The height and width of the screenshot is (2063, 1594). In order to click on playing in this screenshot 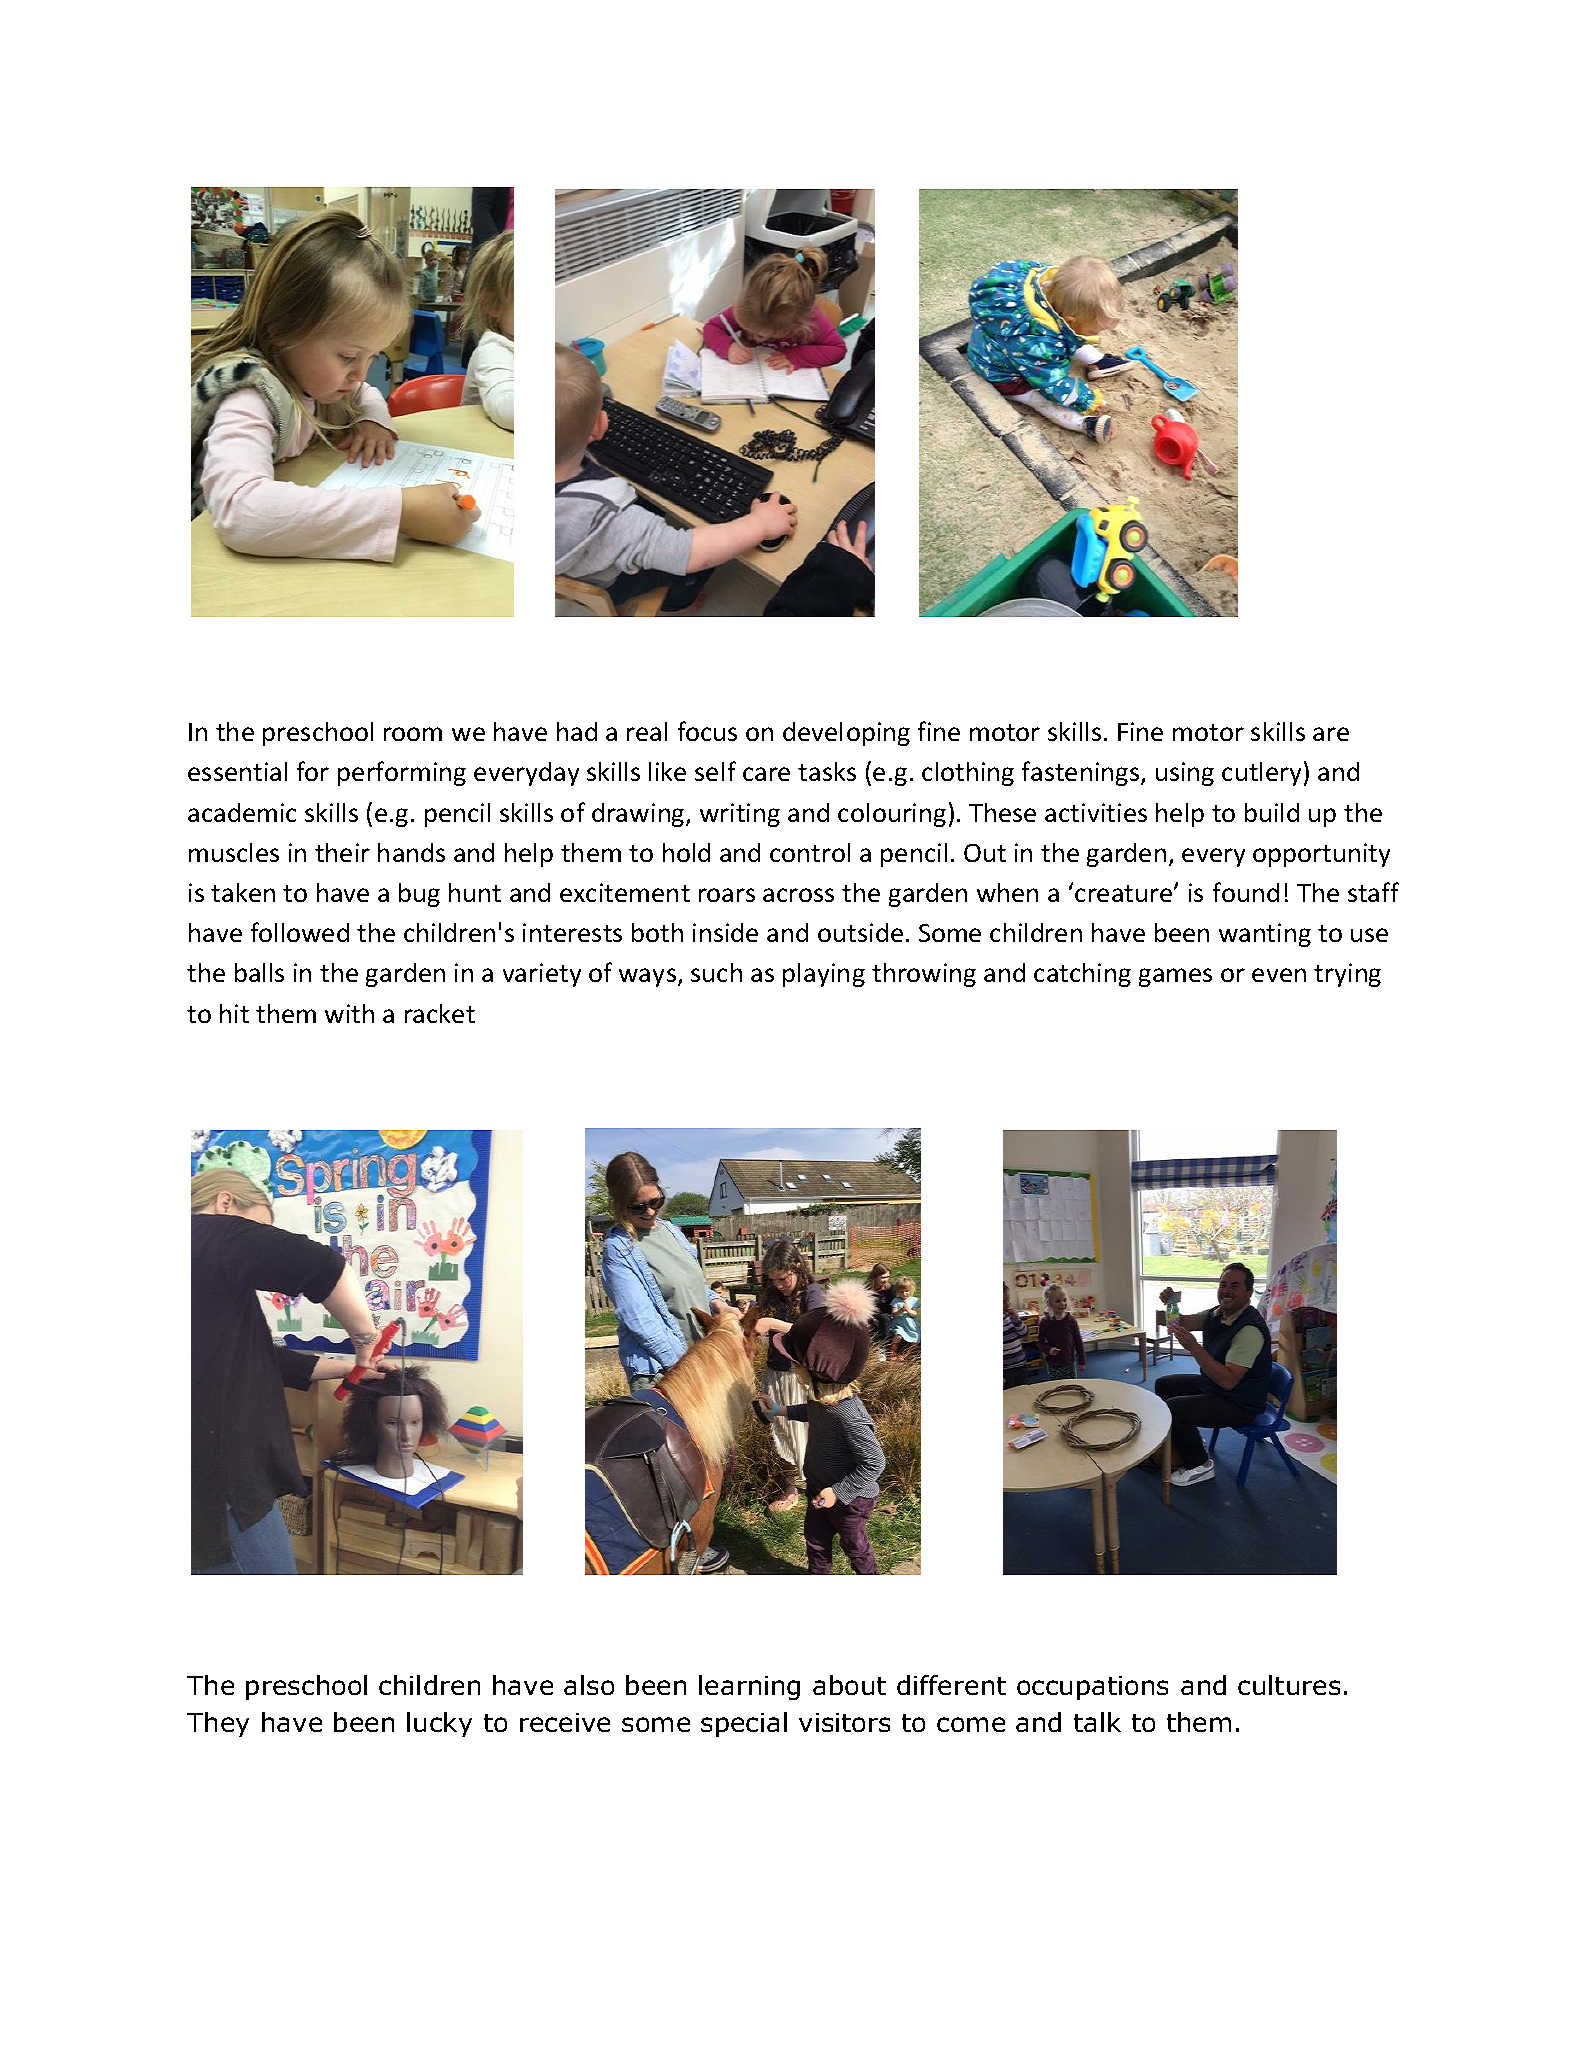, I will do `click(824, 975)`.
